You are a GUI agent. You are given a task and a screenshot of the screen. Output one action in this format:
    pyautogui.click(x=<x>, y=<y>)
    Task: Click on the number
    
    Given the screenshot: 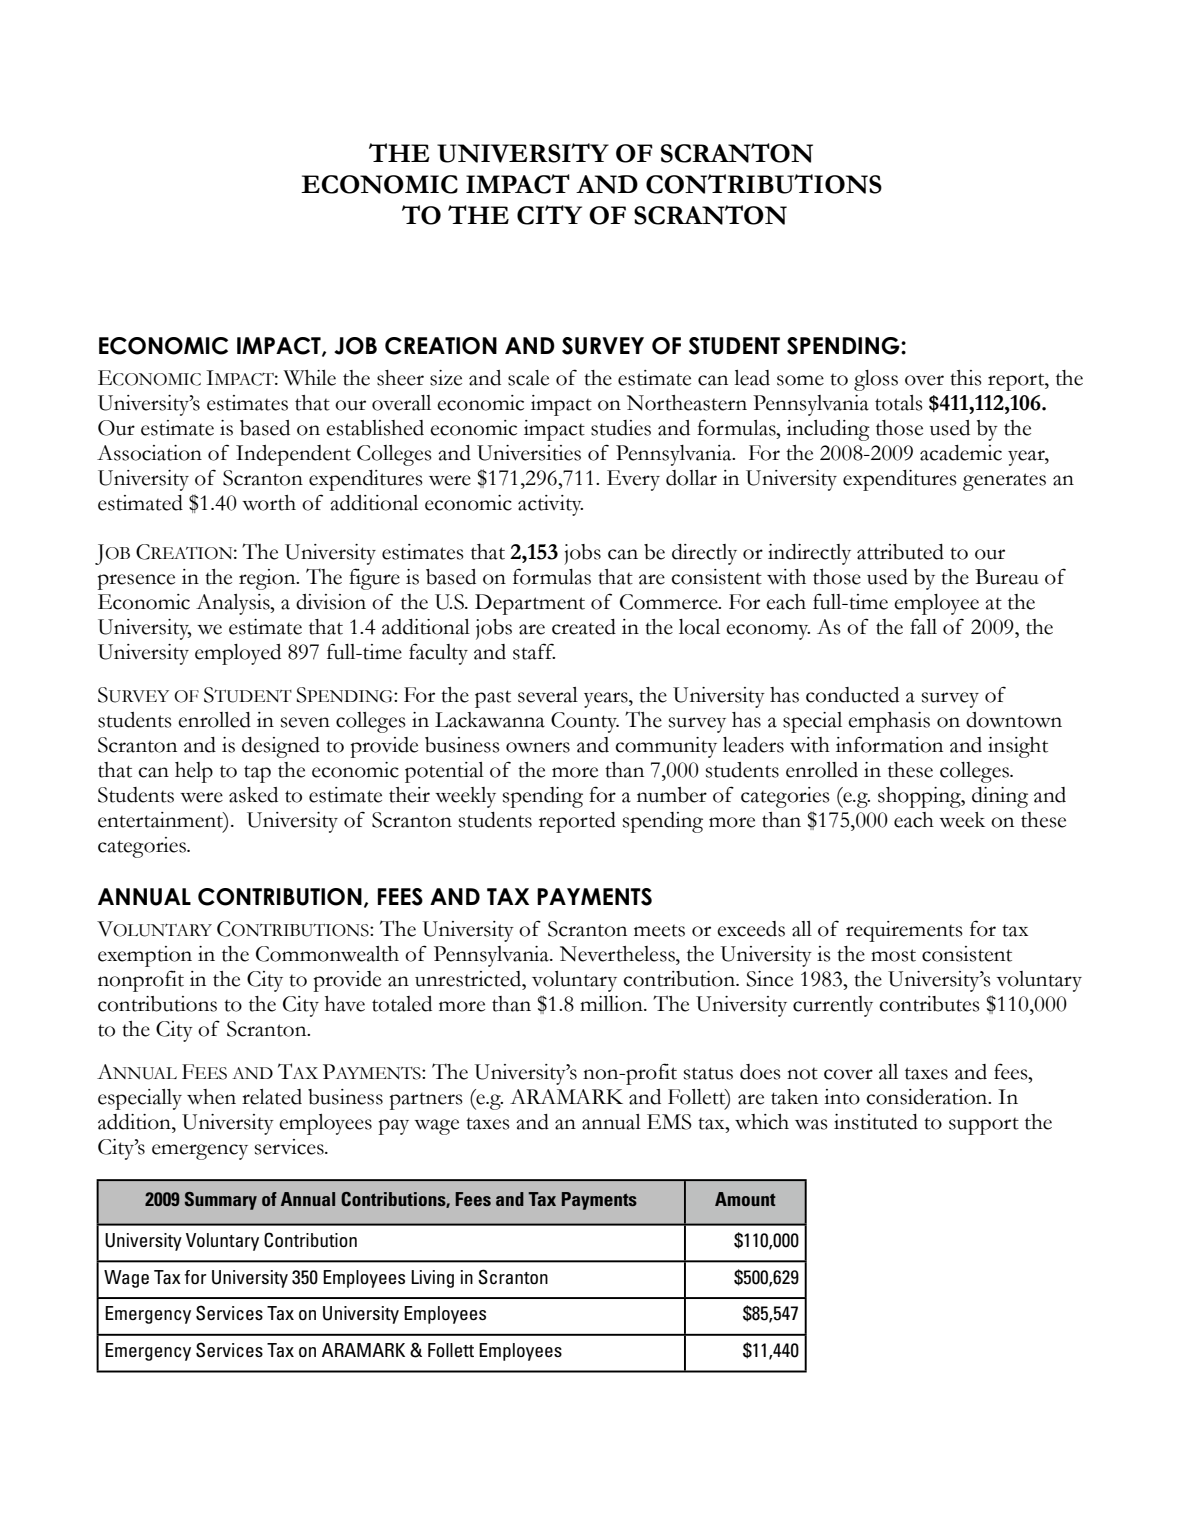 What is the action you would take?
    pyautogui.click(x=672, y=795)
